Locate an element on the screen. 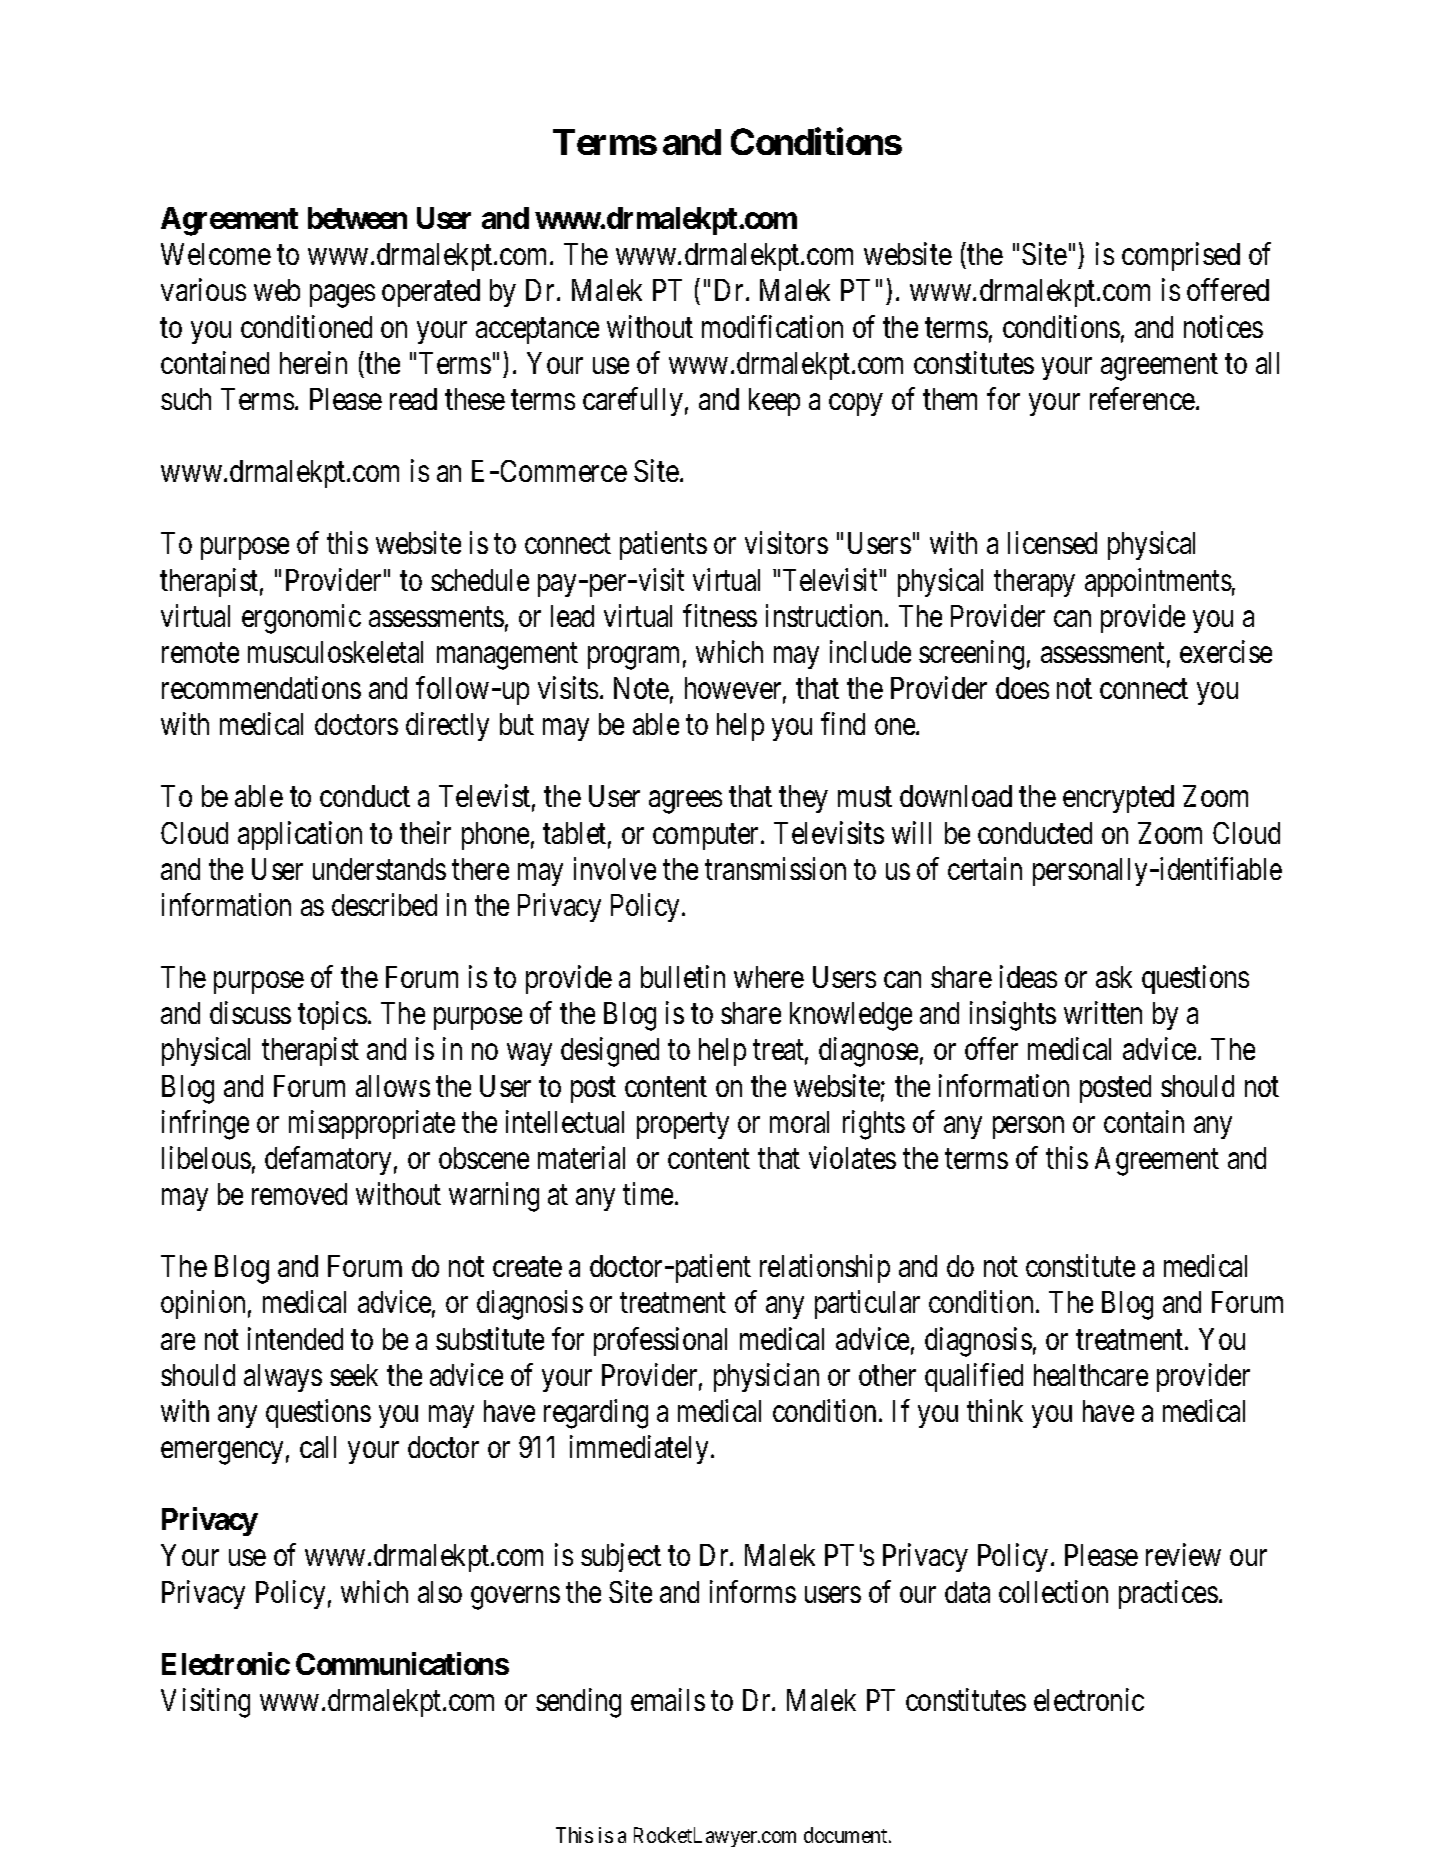 The height and width of the screenshot is (1874, 1448). intended is located at coordinates (295, 1338).
